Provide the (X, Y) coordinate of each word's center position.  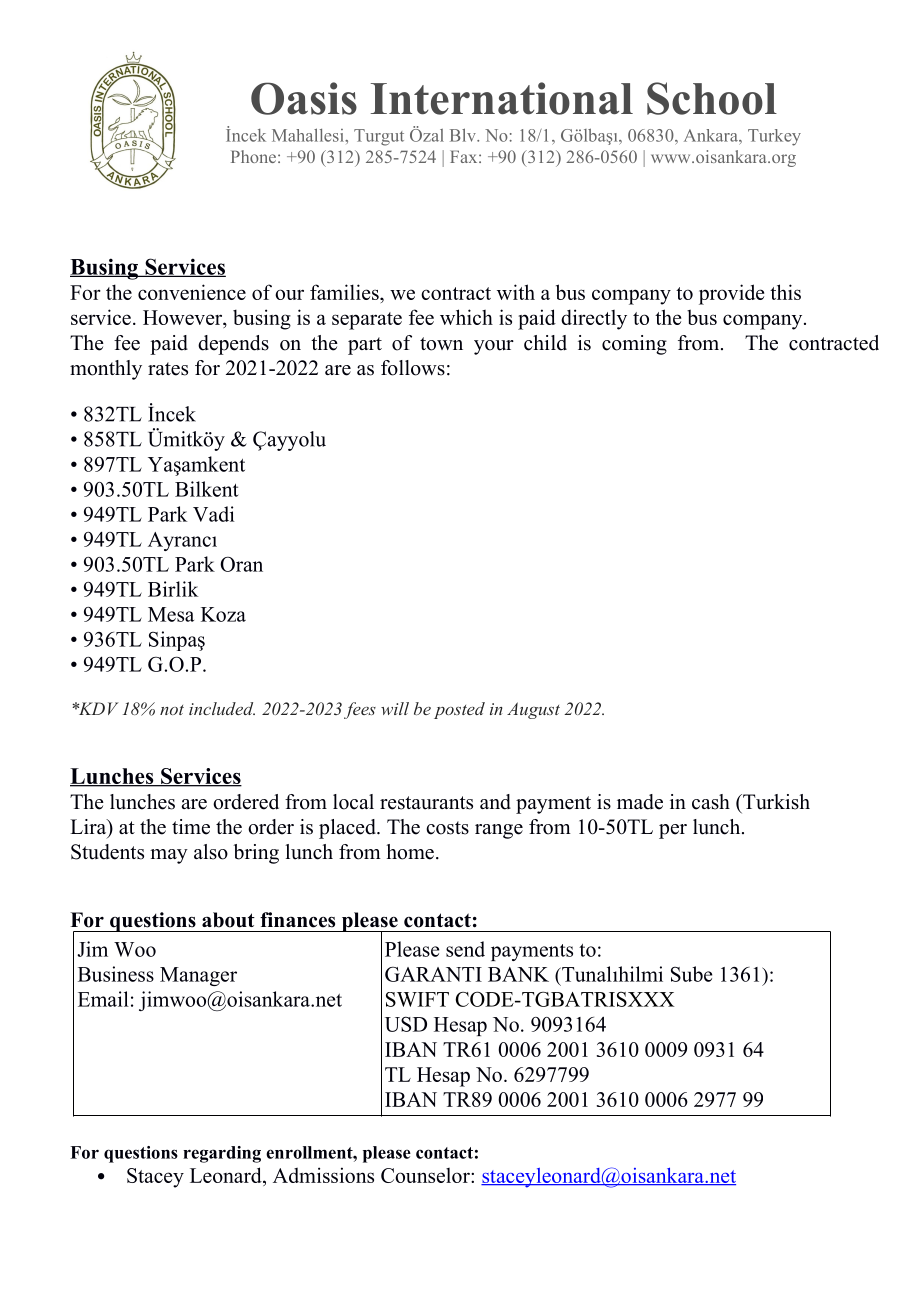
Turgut (379, 137)
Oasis (304, 98)
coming (634, 345)
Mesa (171, 614)
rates (168, 369)
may (169, 856)
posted (459, 710)
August (533, 710)
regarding (222, 1154)
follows (413, 368)
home (410, 852)
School (712, 98)
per (673, 831)
